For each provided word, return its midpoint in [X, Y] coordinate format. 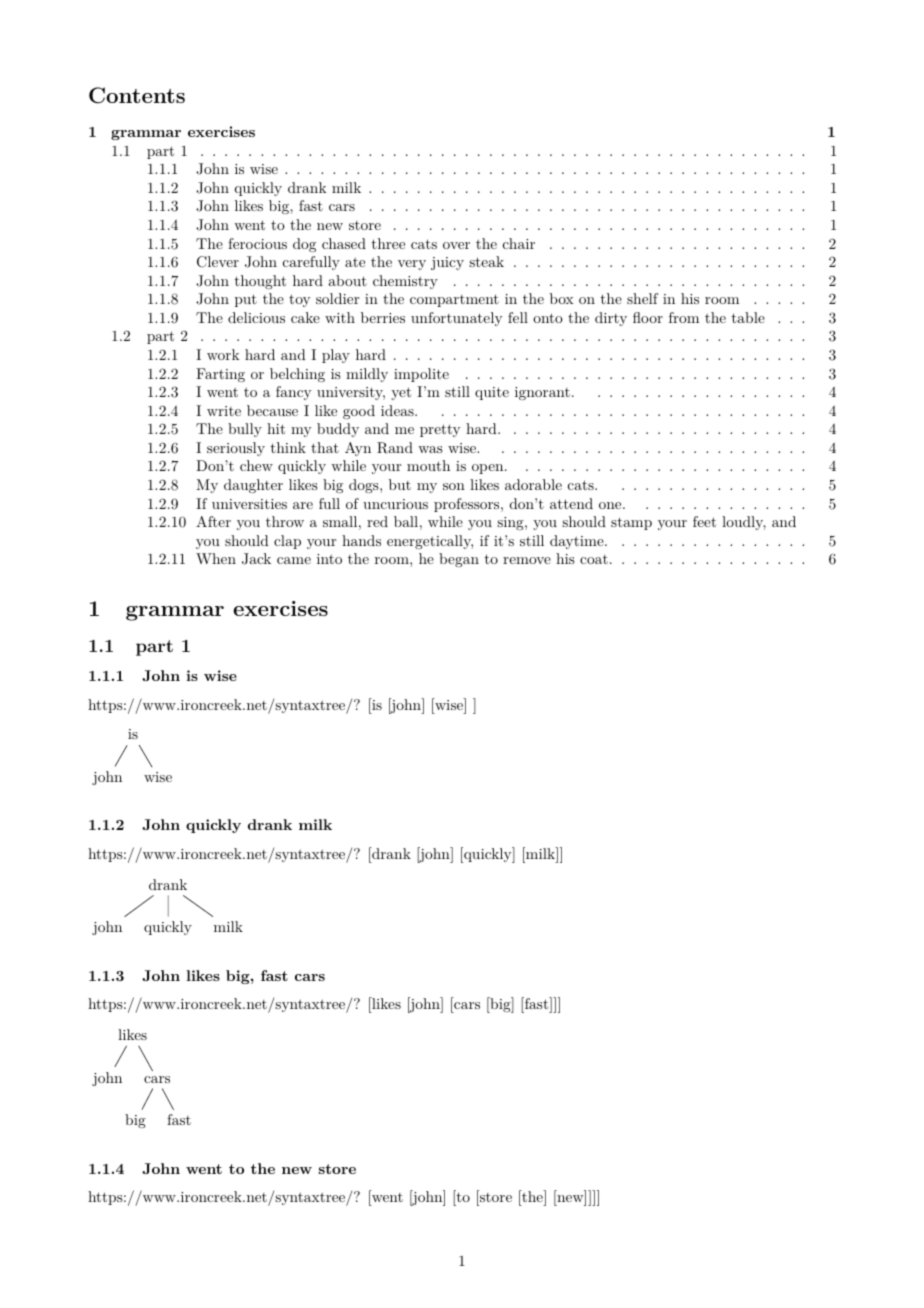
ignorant [542, 393]
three [388, 243]
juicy [447, 263]
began [459, 560]
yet [401, 393]
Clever [218, 262]
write [224, 411]
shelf [642, 298]
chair [519, 243]
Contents [137, 95]
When [216, 558]
